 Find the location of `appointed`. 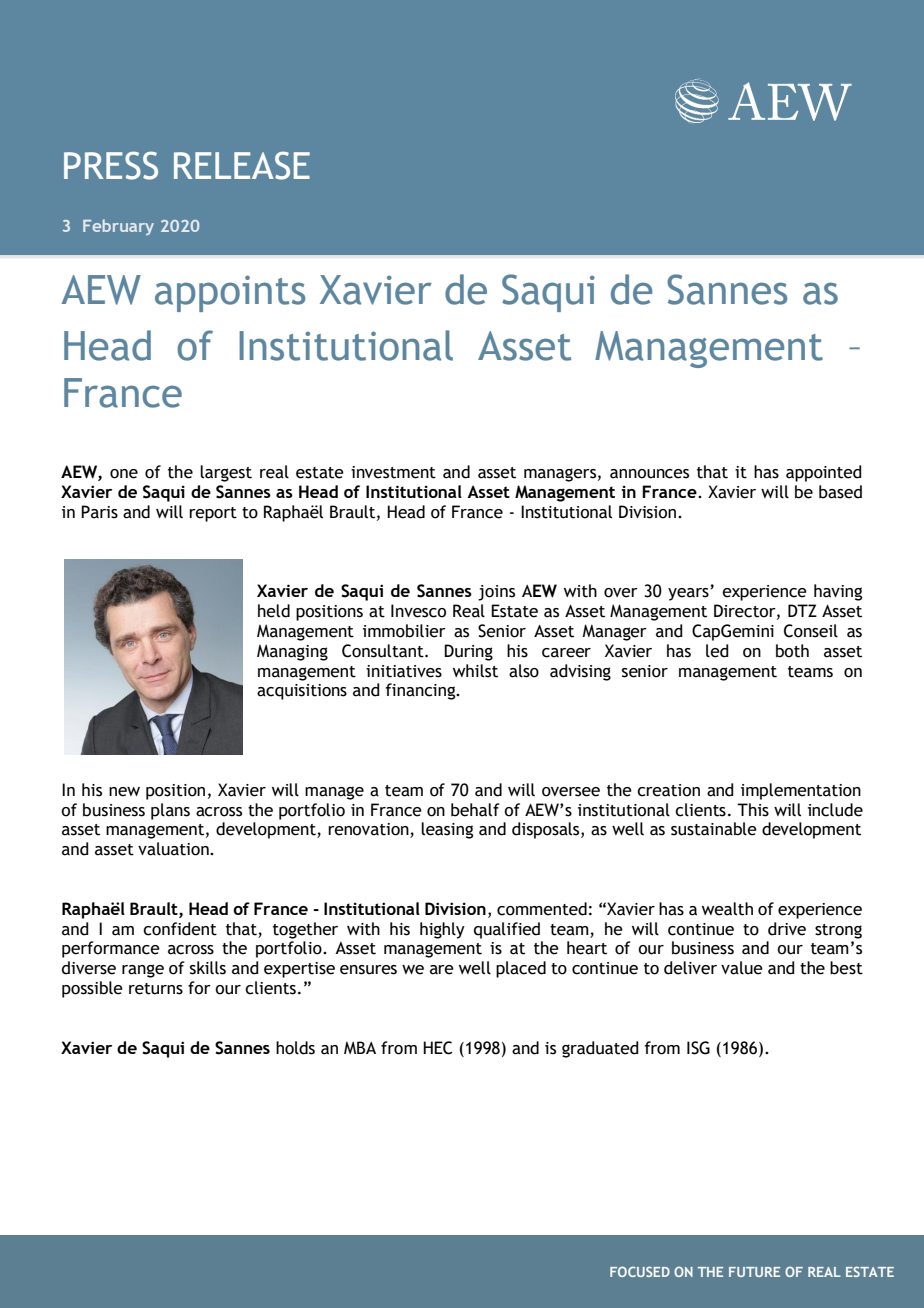

appointed is located at coordinates (824, 473).
